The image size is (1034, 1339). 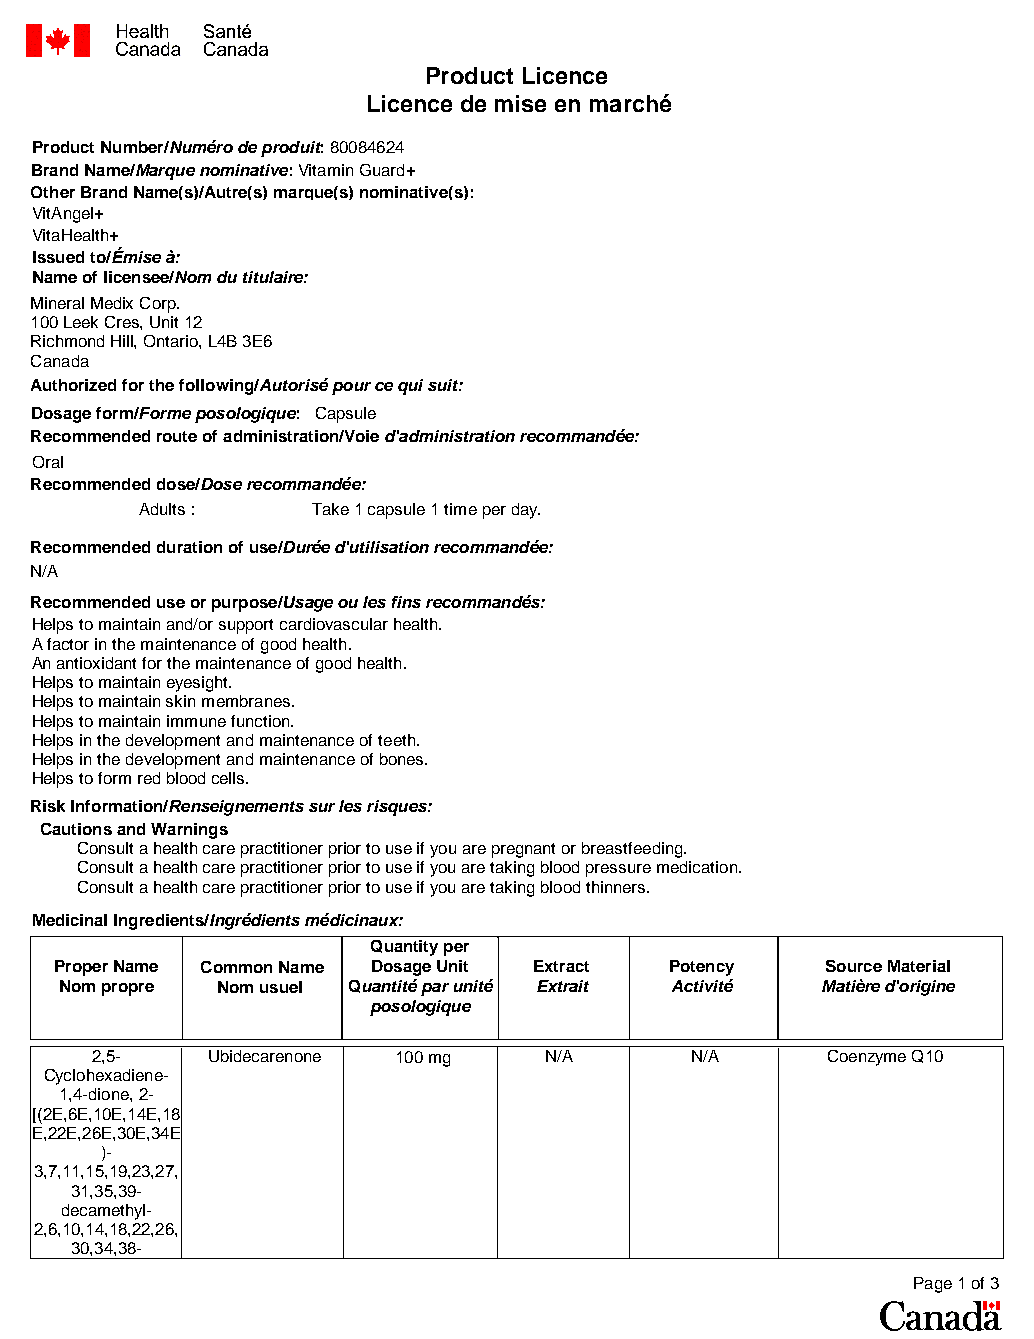 What do you see at coordinates (460, 509) in the screenshot?
I see `time` at bounding box center [460, 509].
